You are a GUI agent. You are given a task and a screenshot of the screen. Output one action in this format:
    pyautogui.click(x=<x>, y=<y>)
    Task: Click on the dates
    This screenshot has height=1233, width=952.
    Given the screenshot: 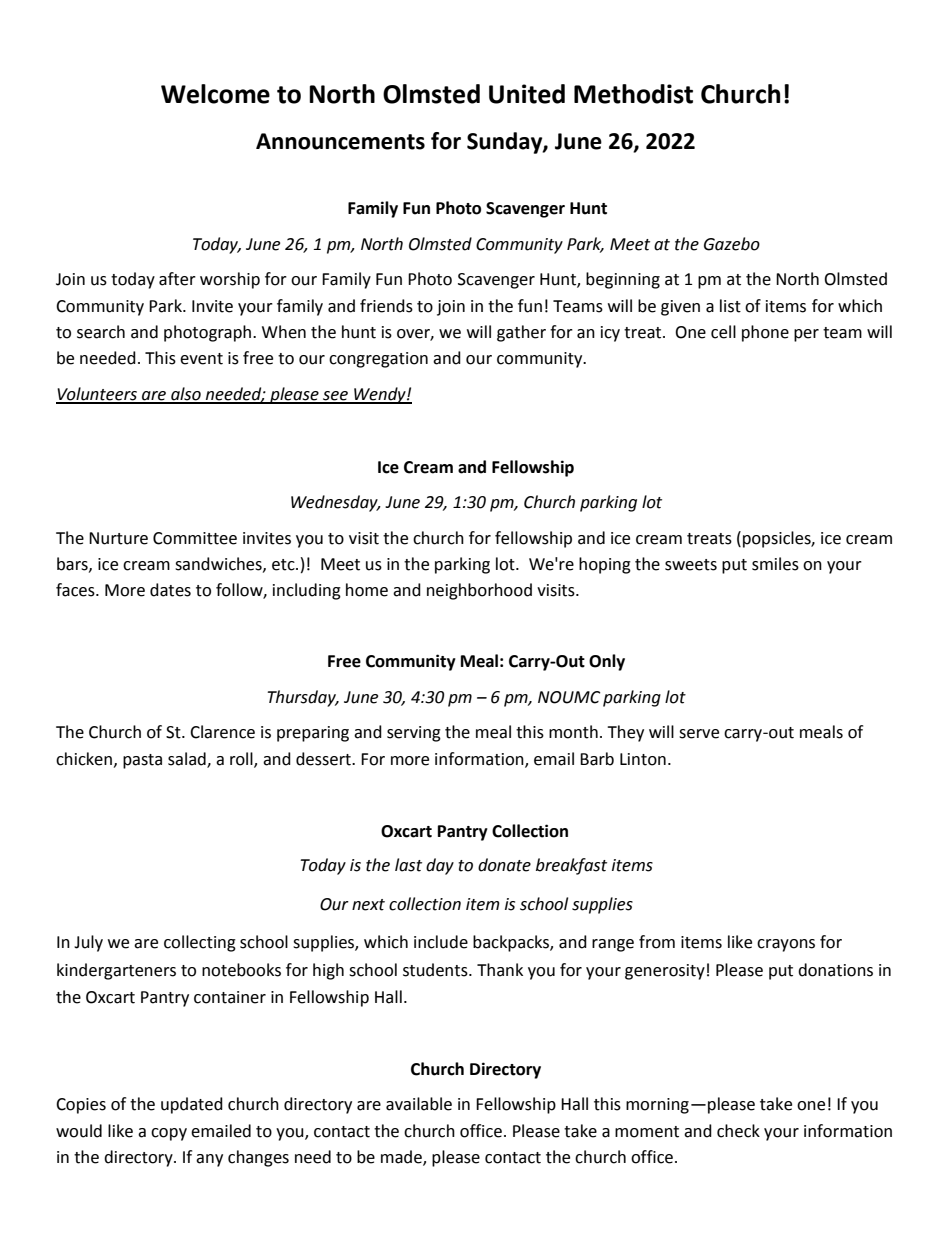 What is the action you would take?
    pyautogui.click(x=170, y=590)
